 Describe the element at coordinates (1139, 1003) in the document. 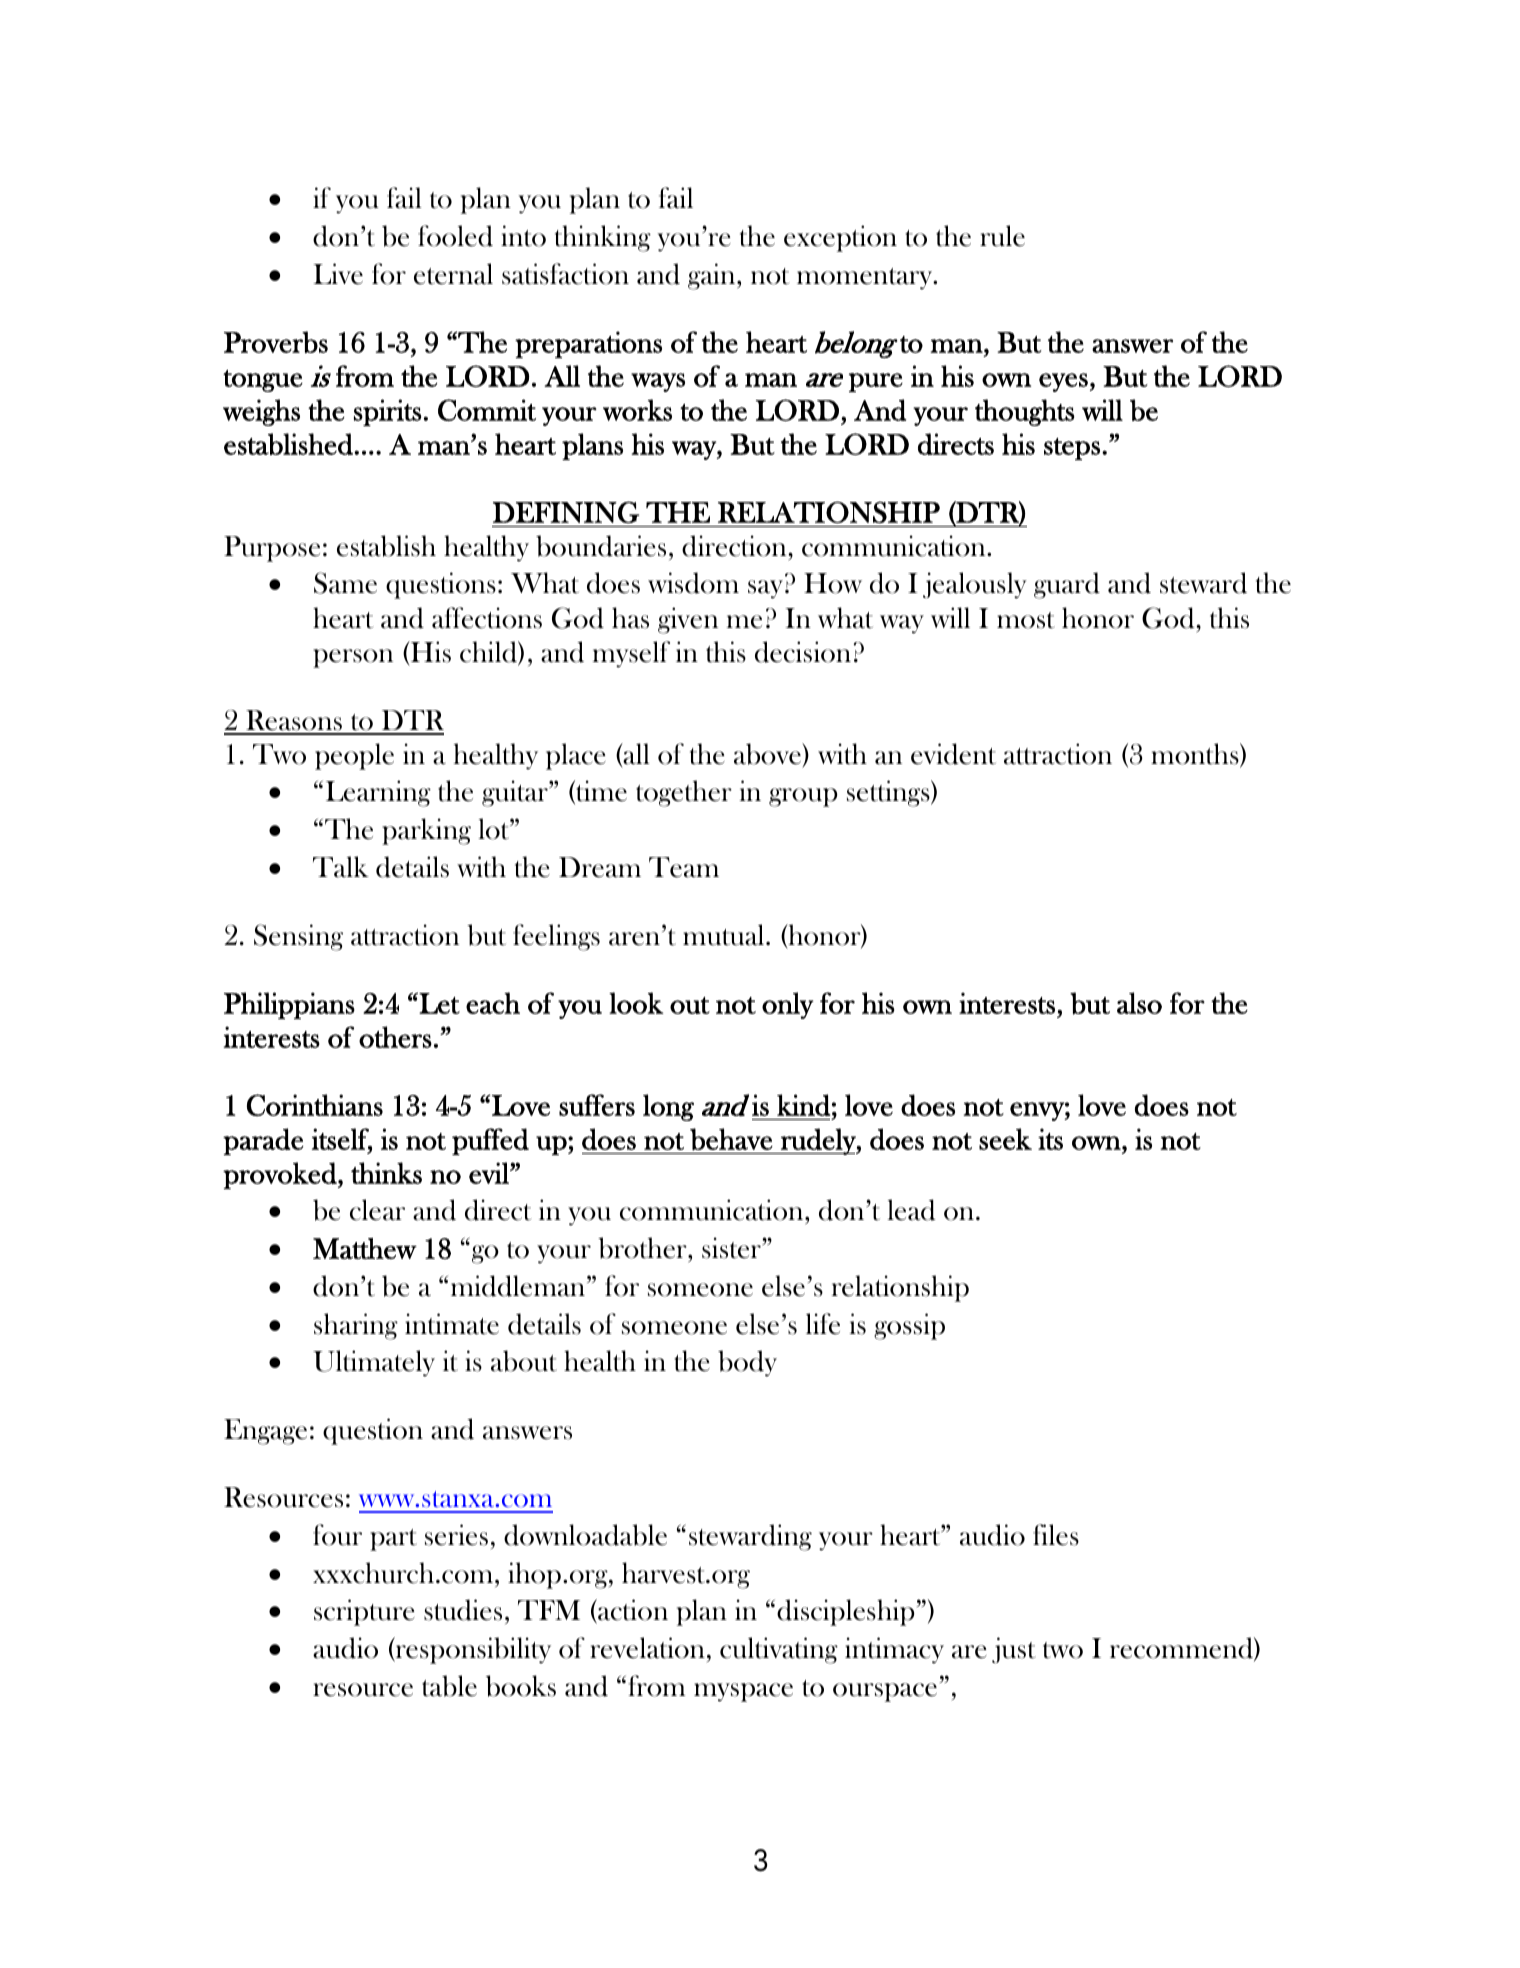

I see `also` at that location.
